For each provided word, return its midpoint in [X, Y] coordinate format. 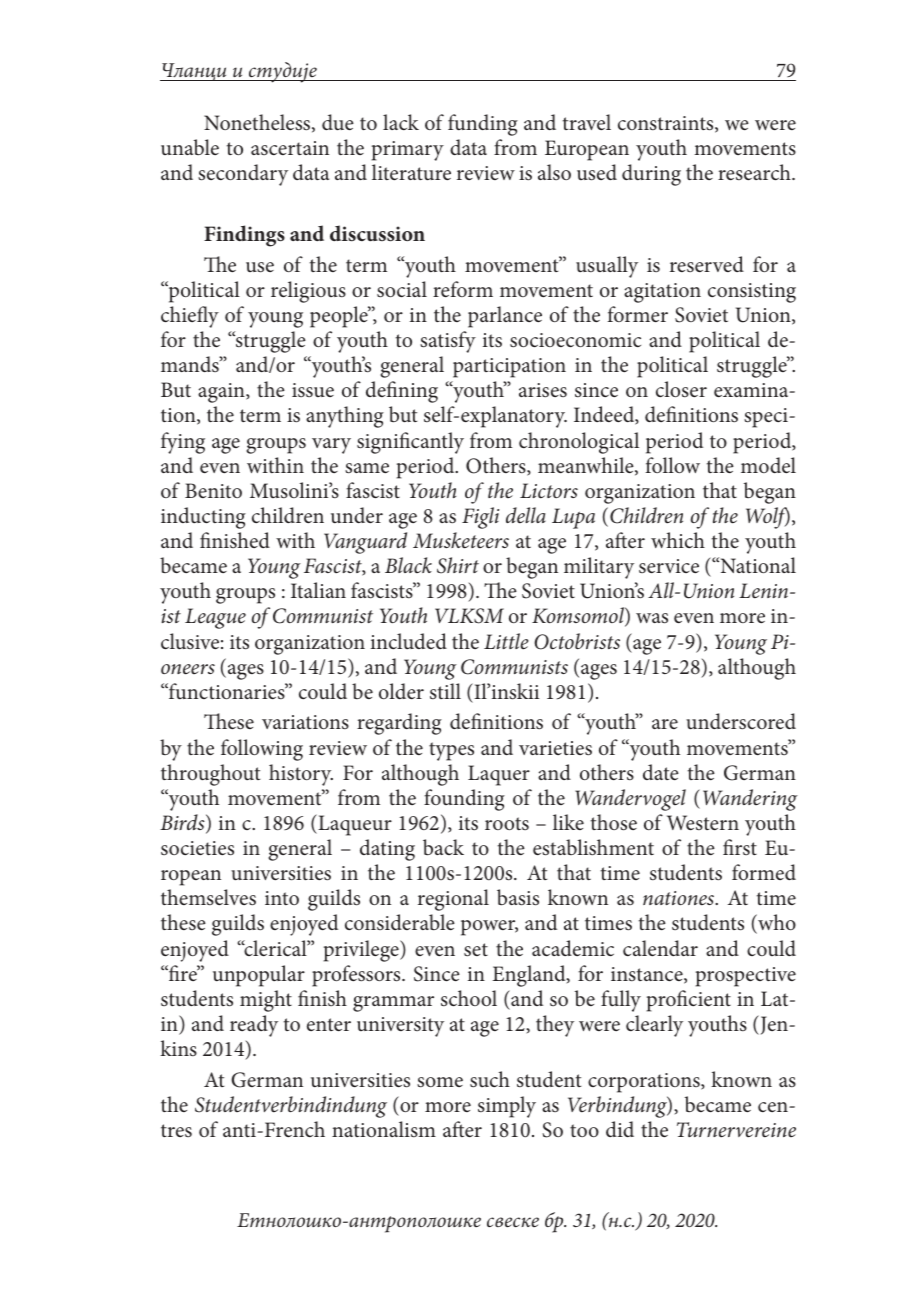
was [652, 618]
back [443, 847]
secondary [243, 175]
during [651, 175]
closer [681, 389]
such [490, 1079]
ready [254, 1026]
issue [313, 390]
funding [483, 125]
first [740, 847]
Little [506, 641]
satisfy [448, 342]
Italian [318, 590]
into [282, 898]
